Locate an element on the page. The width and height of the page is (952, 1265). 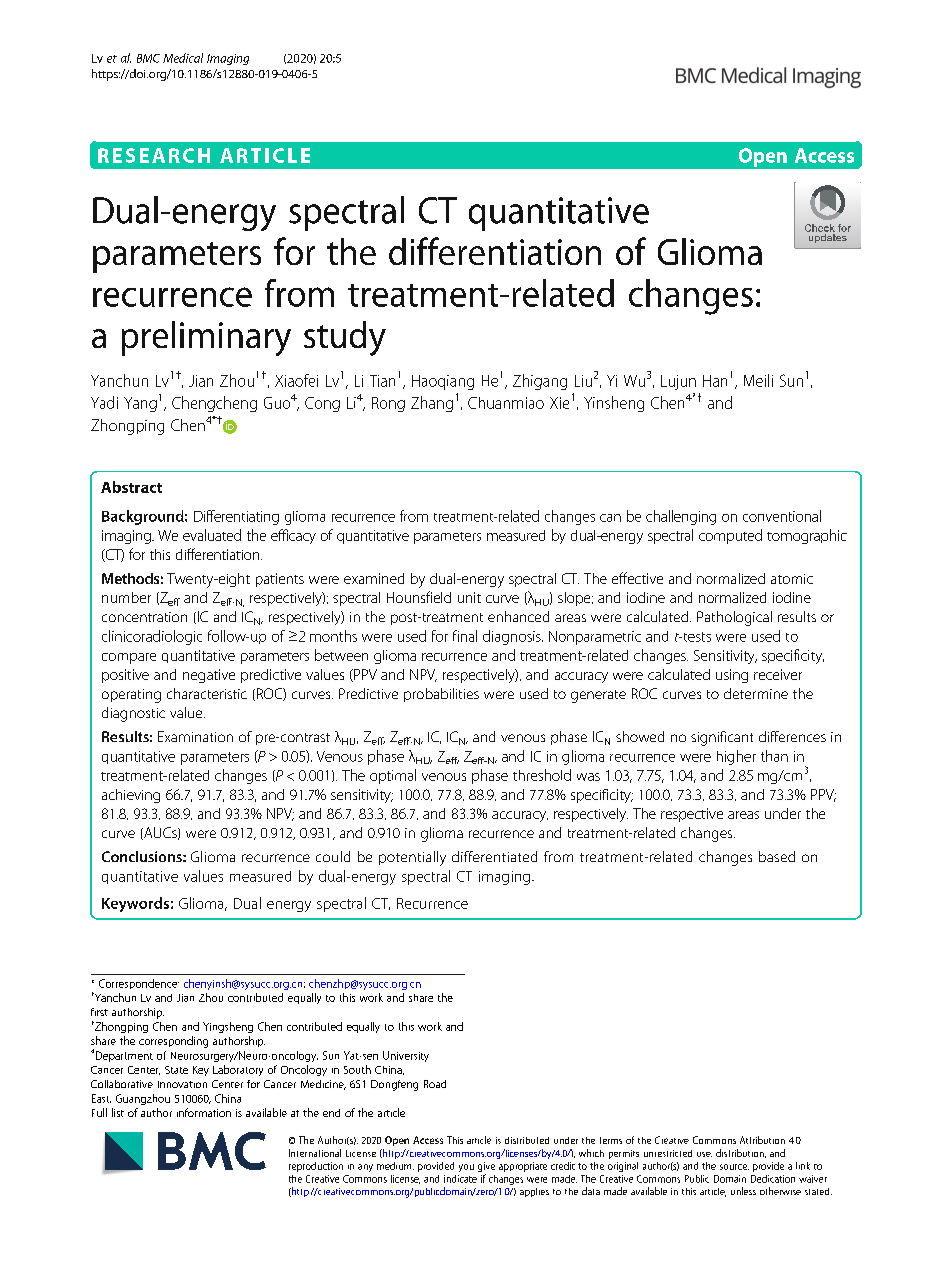
Zhigang is located at coordinates (540, 382).
